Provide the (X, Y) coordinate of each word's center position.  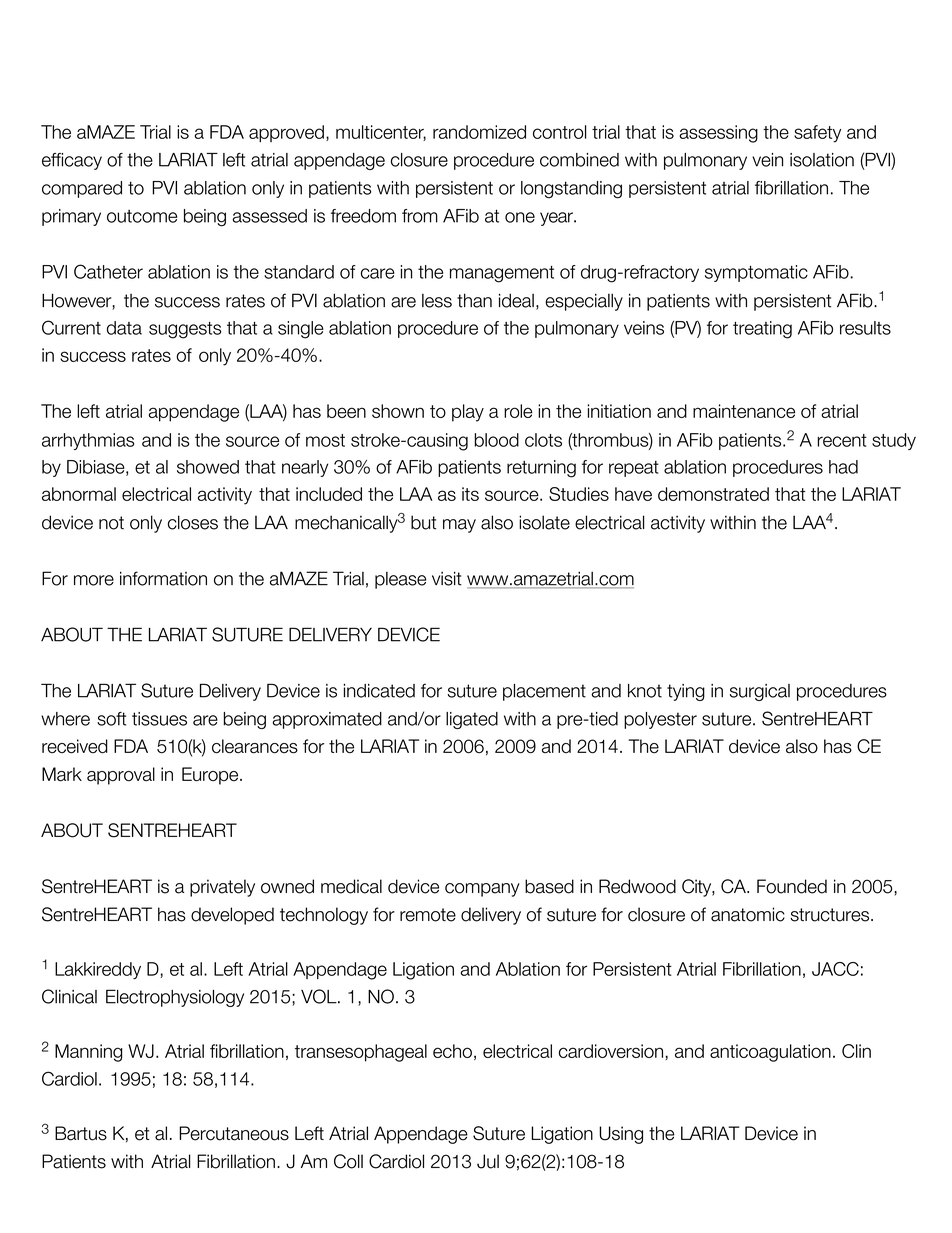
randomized (479, 132)
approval (121, 776)
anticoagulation (770, 1053)
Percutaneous (234, 1133)
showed (208, 467)
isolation (822, 160)
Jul (488, 1161)
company (482, 890)
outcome (142, 216)
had (843, 467)
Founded (792, 886)
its (470, 494)
